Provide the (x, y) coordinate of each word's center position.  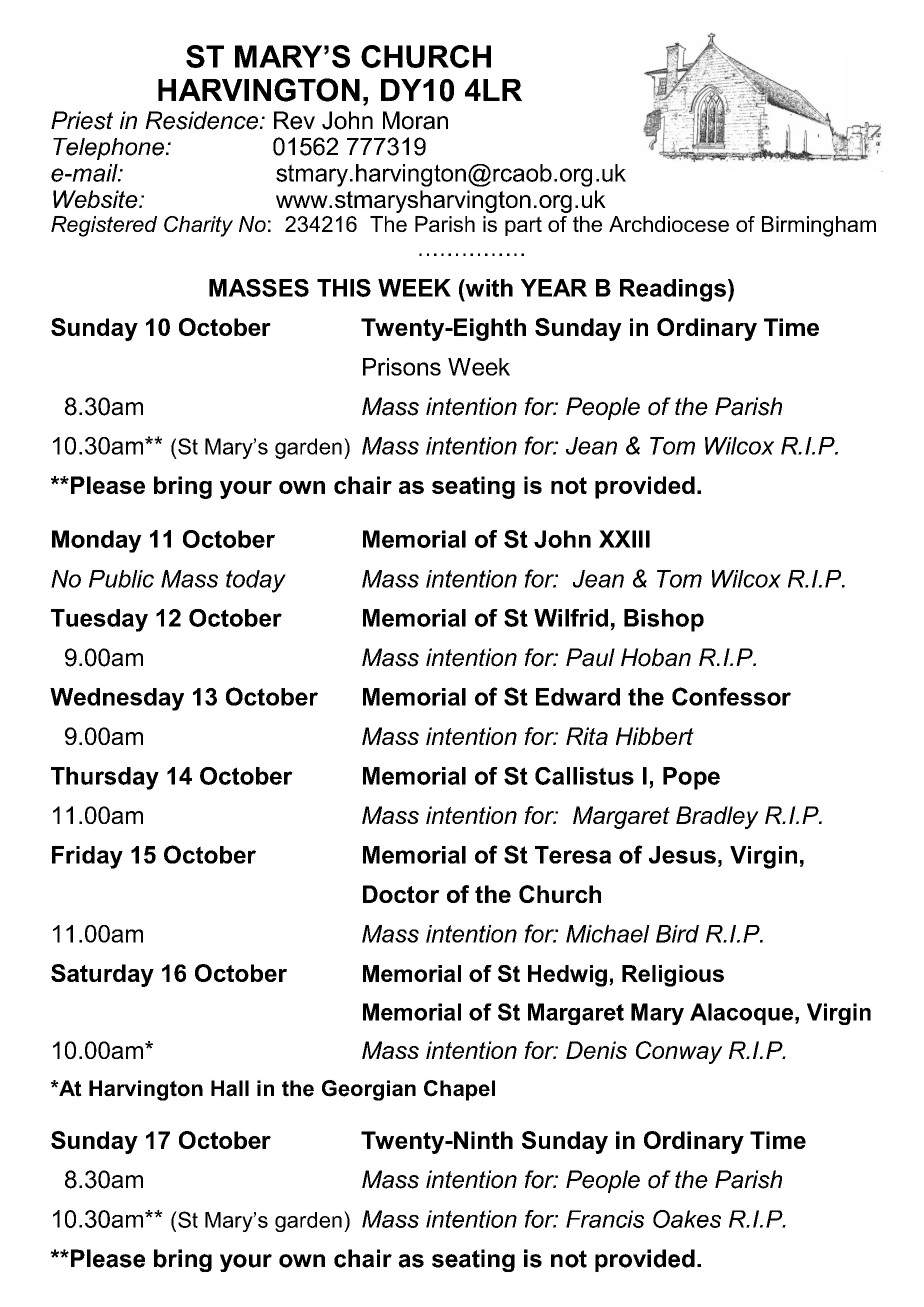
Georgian (369, 1090)
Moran (415, 120)
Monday (97, 541)
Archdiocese (669, 224)
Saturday (102, 975)
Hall (230, 1088)
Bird (677, 934)
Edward (578, 697)
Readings (673, 290)
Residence (203, 120)
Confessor (731, 696)
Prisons (402, 367)
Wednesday (117, 699)
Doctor (401, 894)
